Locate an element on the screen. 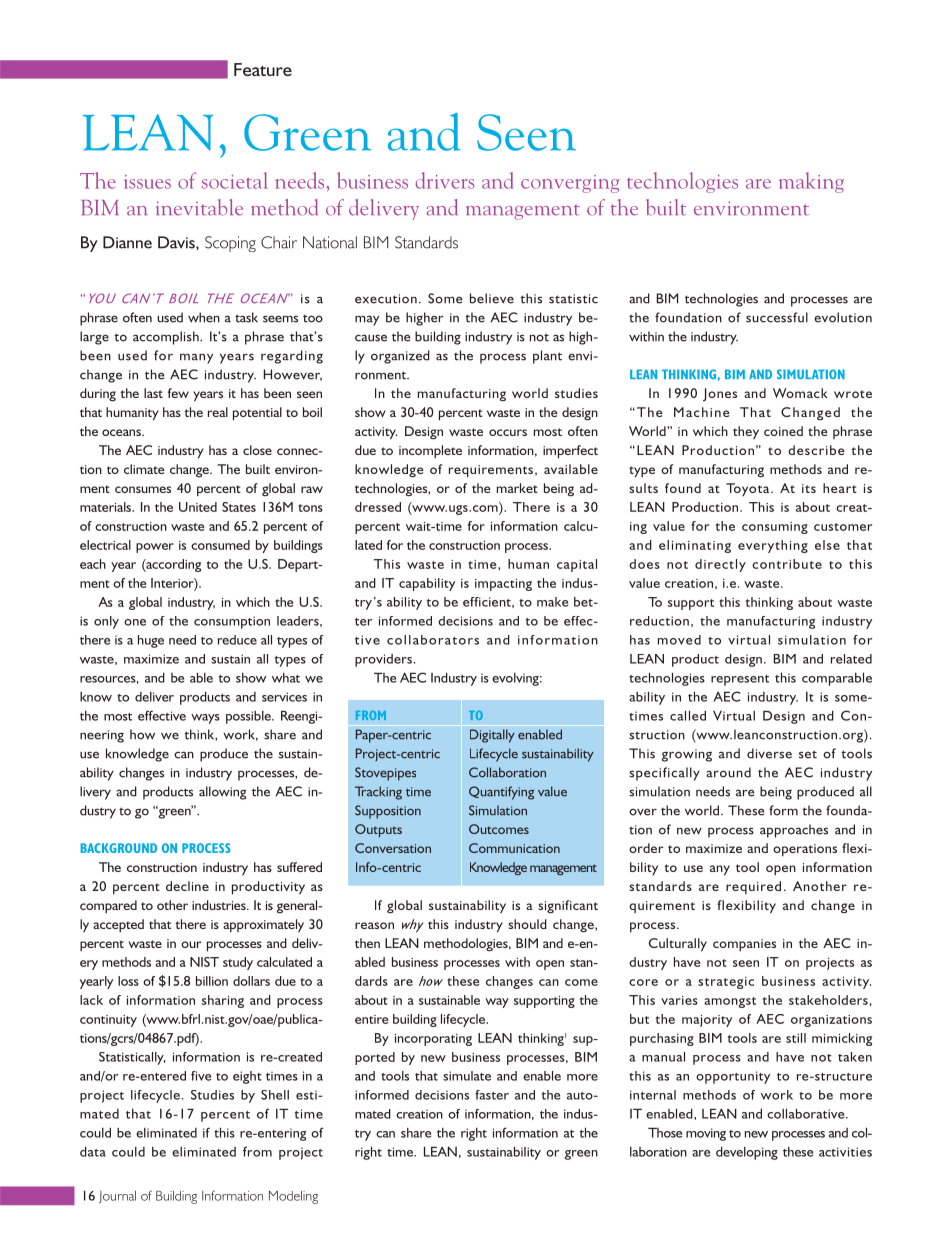  Journal is located at coordinates (117, 1197).
